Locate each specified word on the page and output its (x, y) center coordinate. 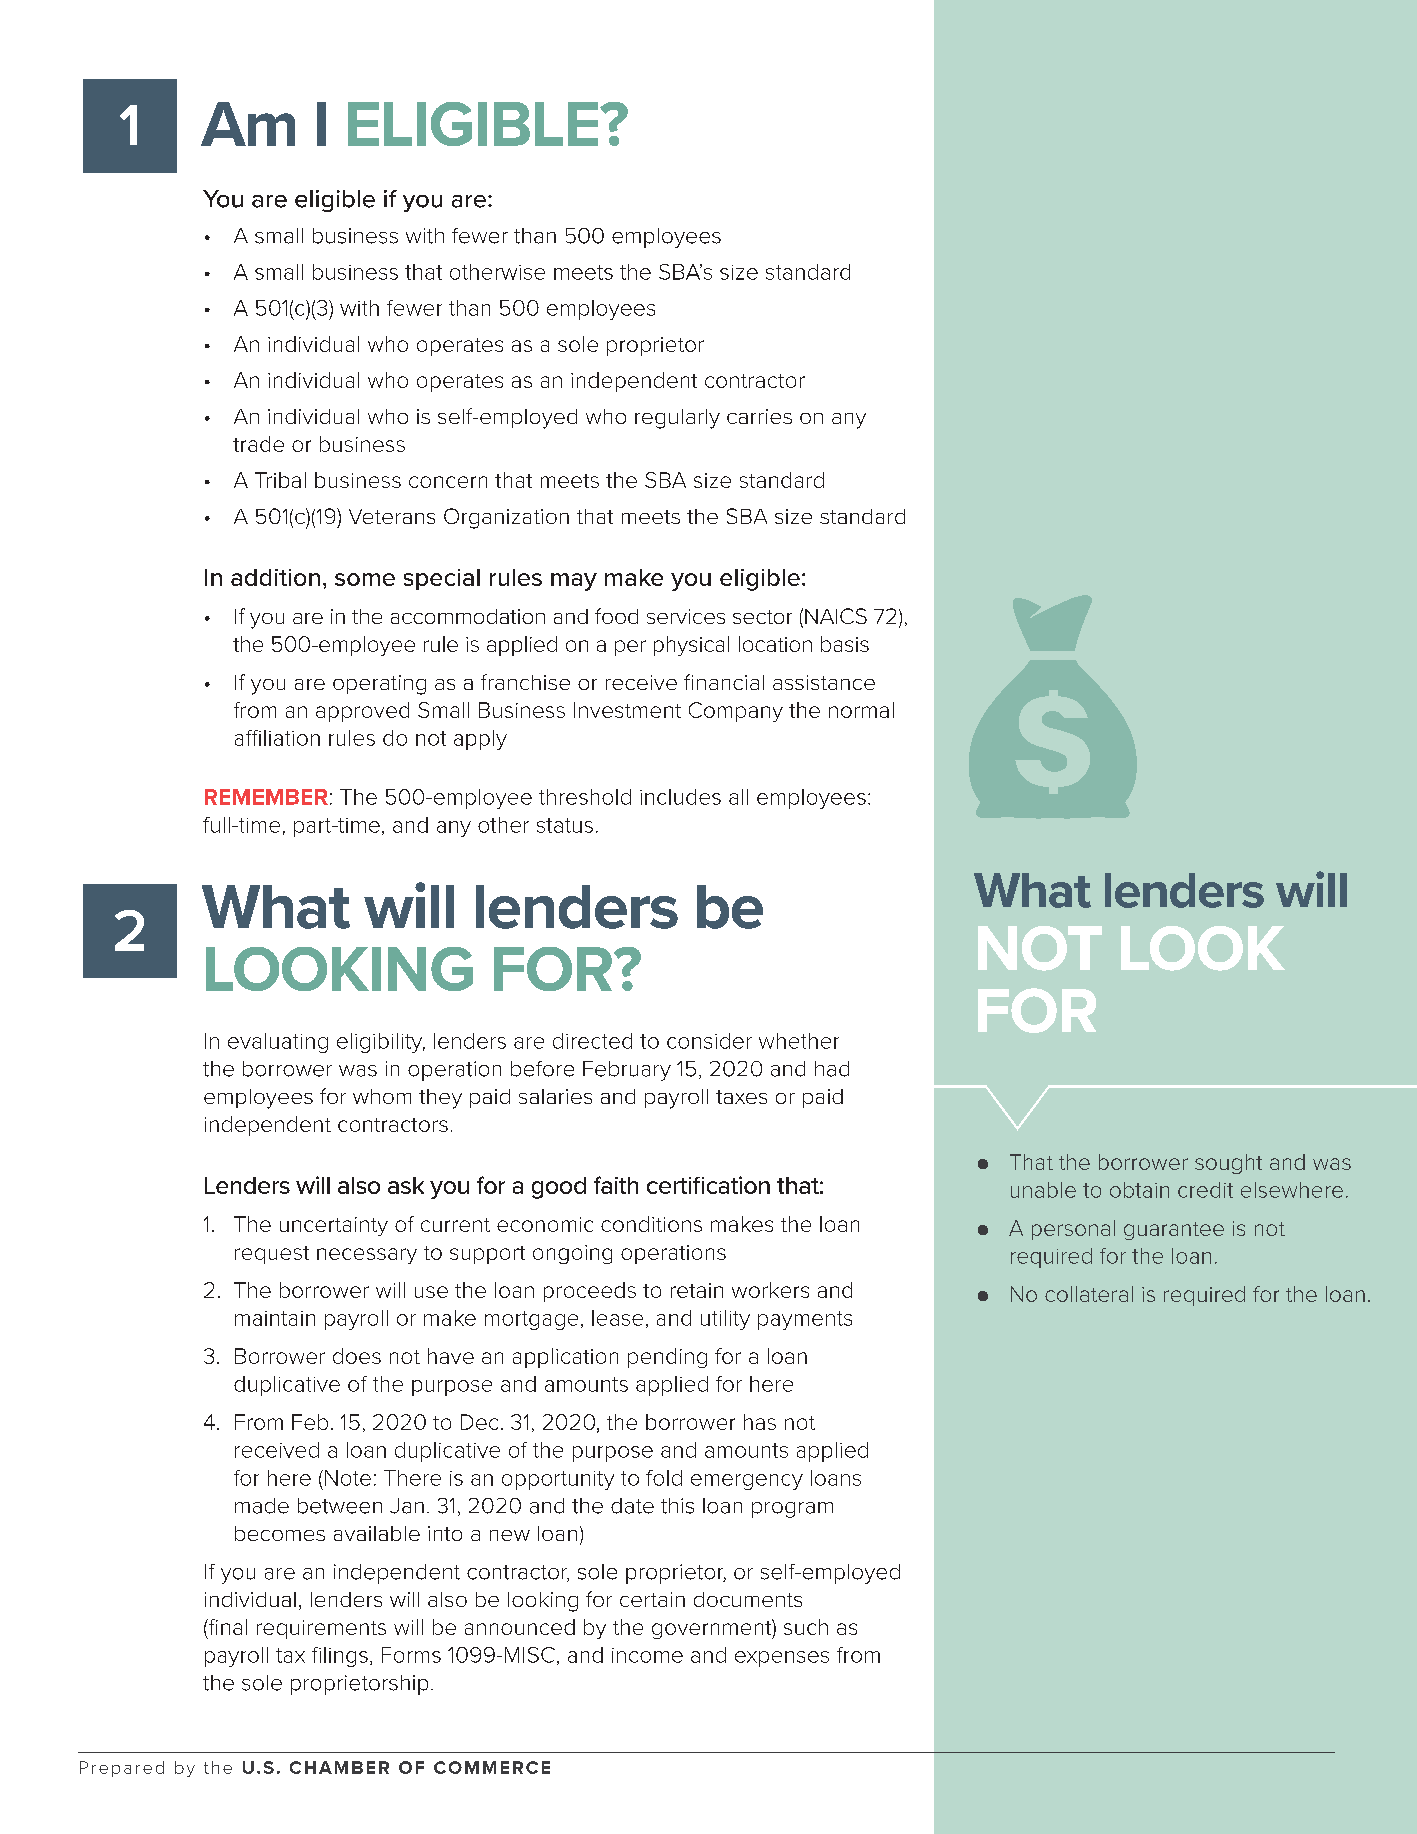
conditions (651, 1224)
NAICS (836, 616)
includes (680, 797)
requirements (321, 1629)
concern (448, 482)
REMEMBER (266, 797)
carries (759, 416)
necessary (367, 1256)
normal (861, 710)
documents (748, 1599)
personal (1073, 1230)
